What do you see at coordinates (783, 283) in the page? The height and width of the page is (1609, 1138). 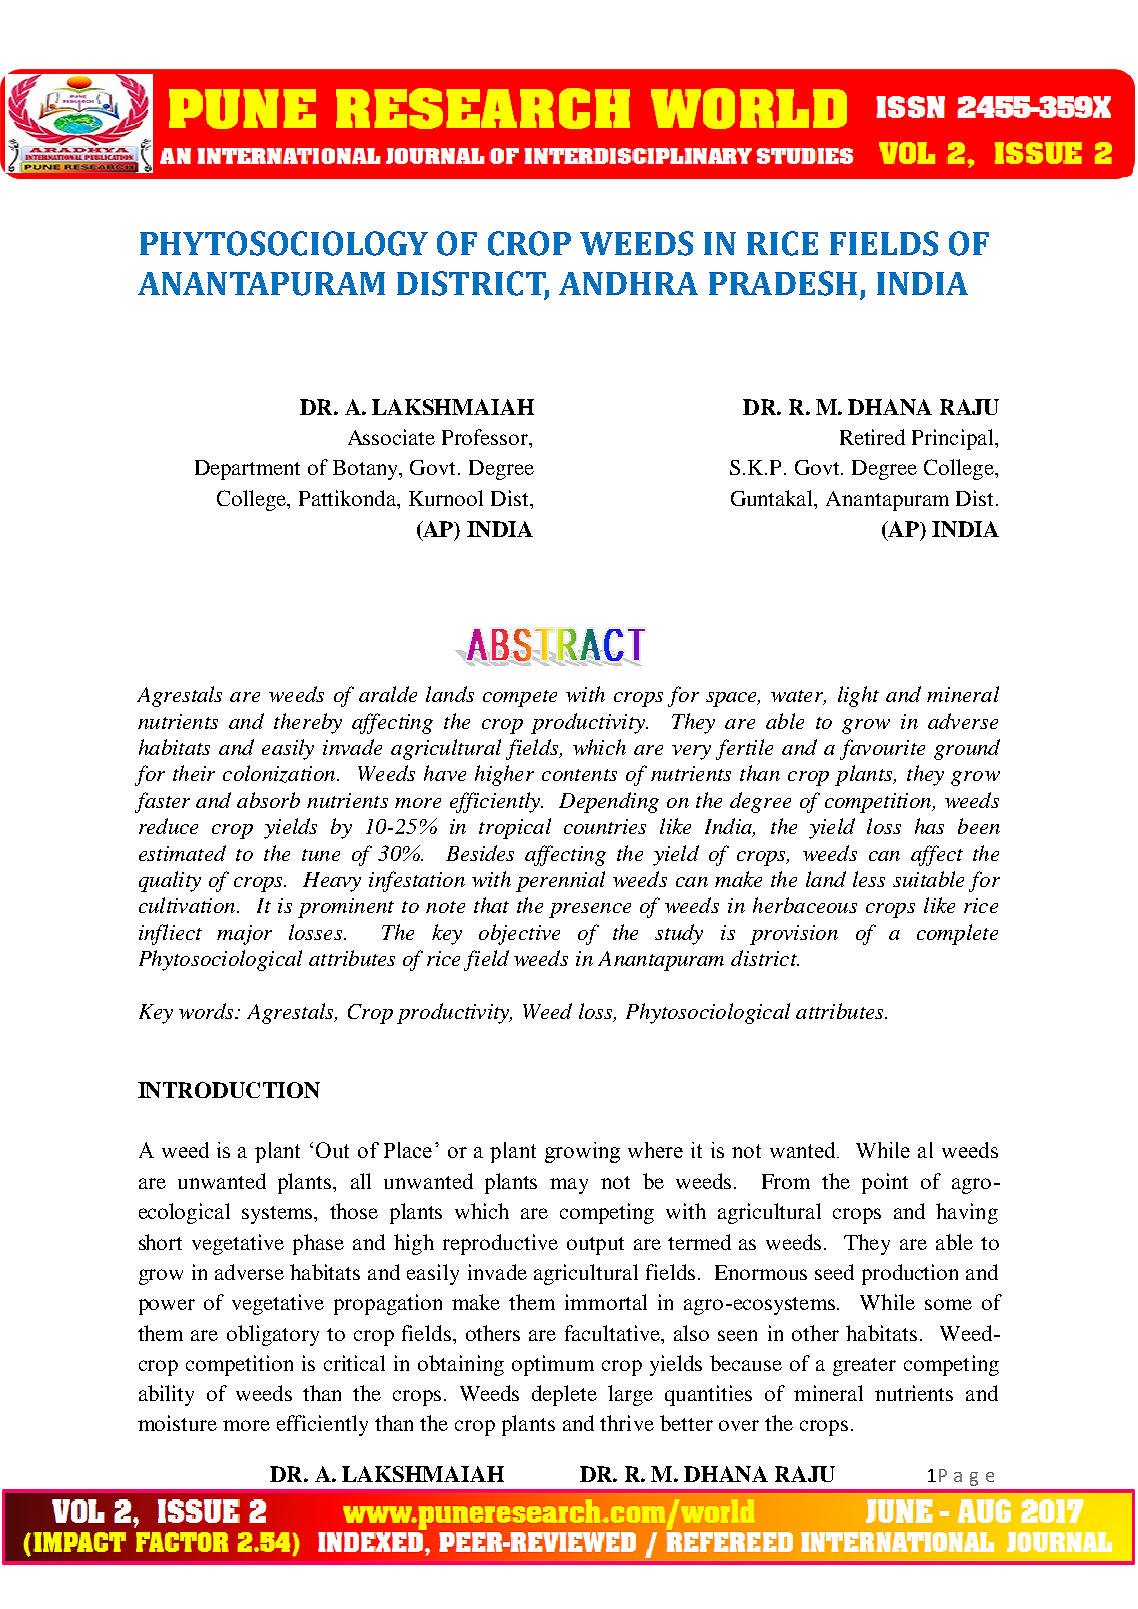 I see `PRADESH` at bounding box center [783, 283].
